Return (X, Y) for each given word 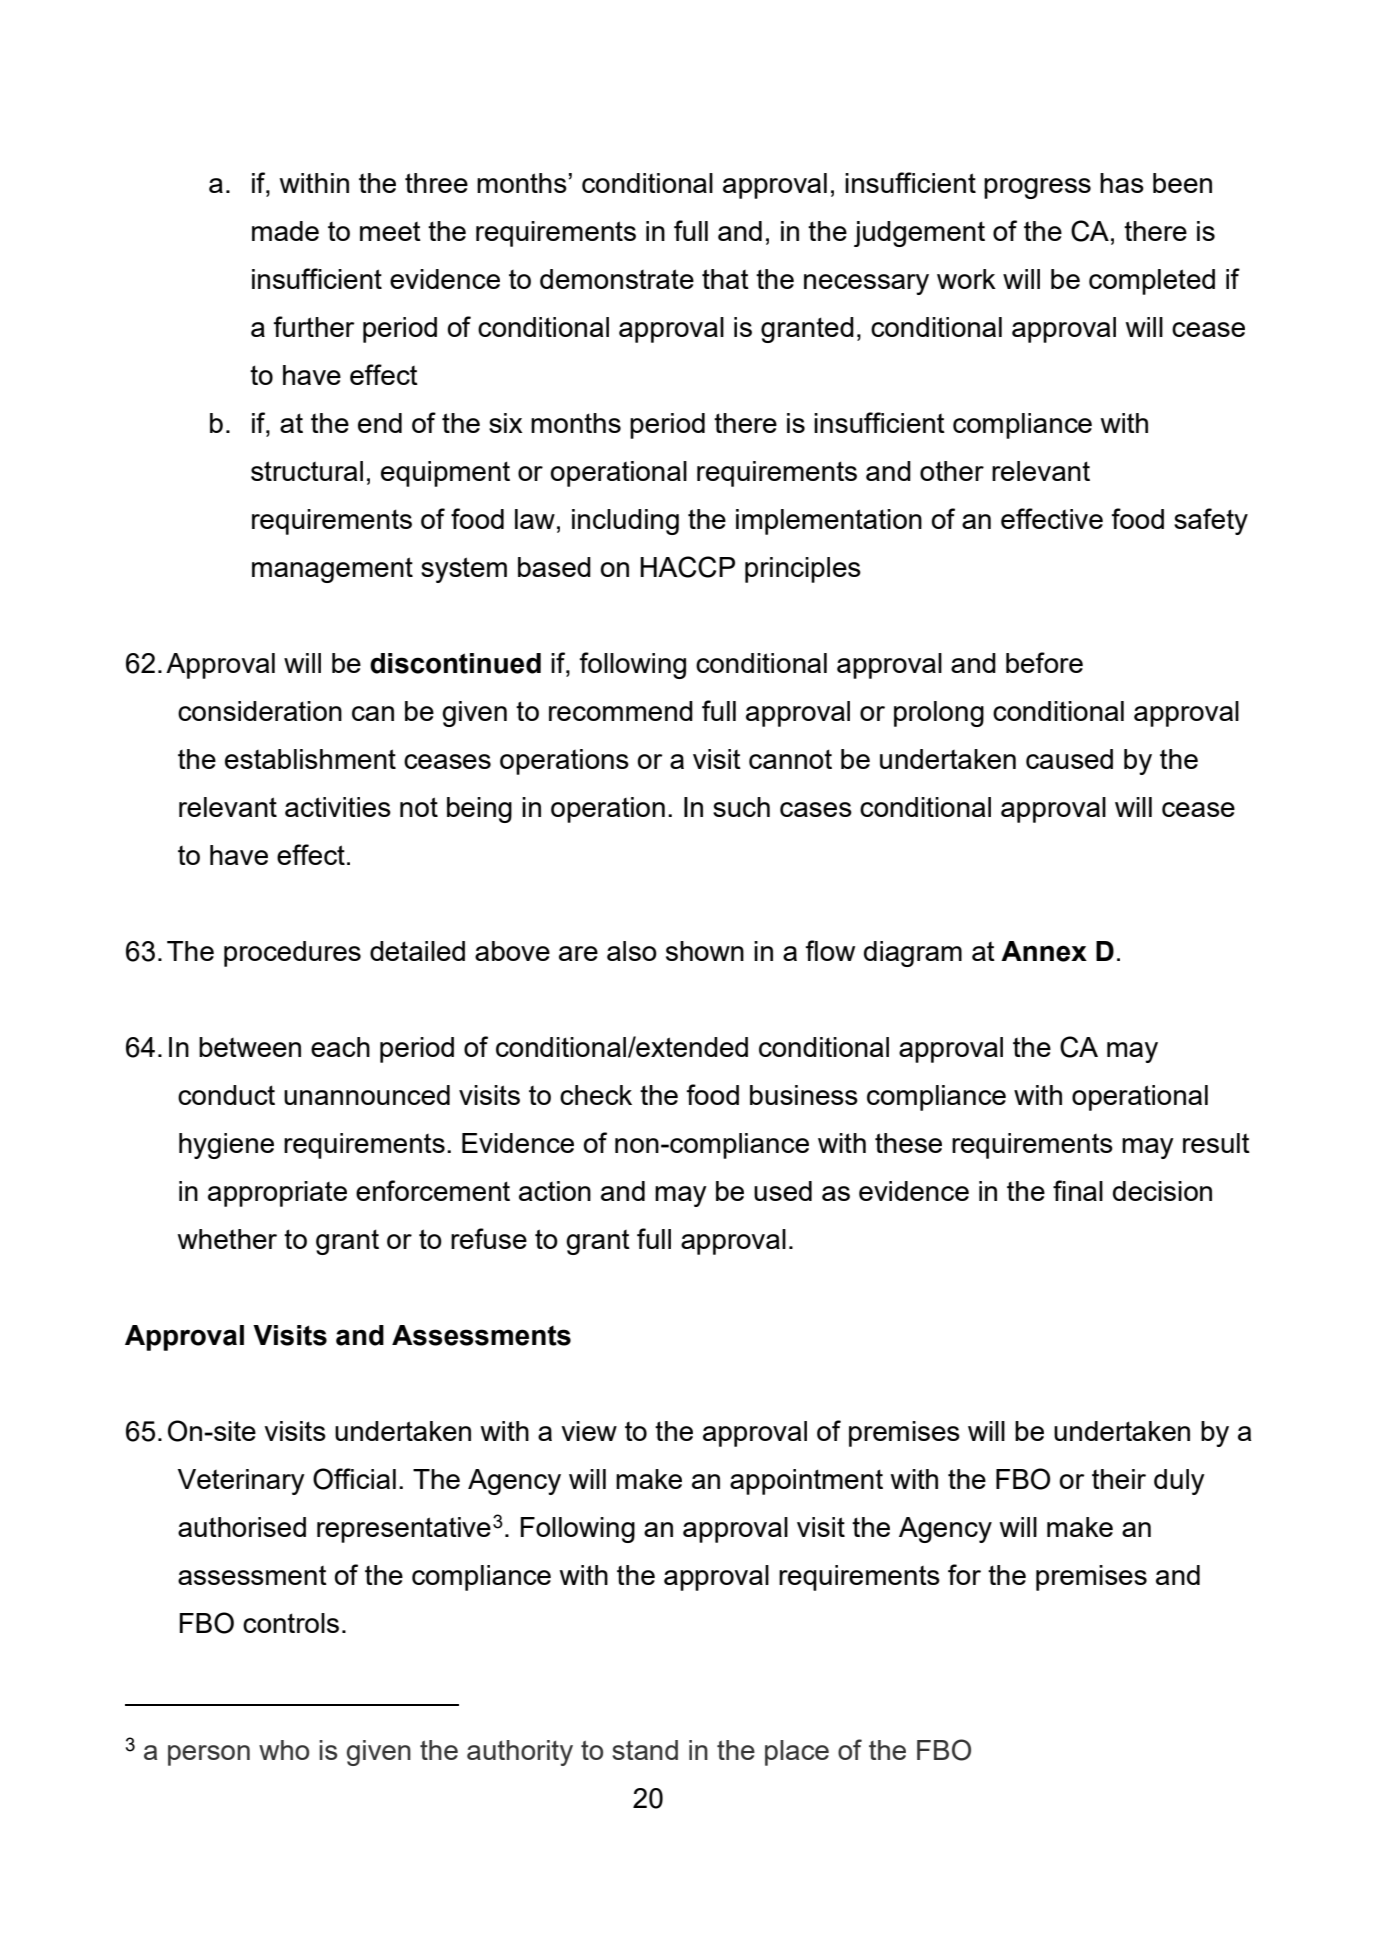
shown (705, 951)
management (332, 570)
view (589, 1431)
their (1119, 1479)
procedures (292, 954)
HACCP (687, 567)
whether (227, 1239)
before (1044, 662)
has (1122, 183)
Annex (1044, 951)
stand (645, 1750)
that (725, 279)
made (285, 231)
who (284, 1750)
